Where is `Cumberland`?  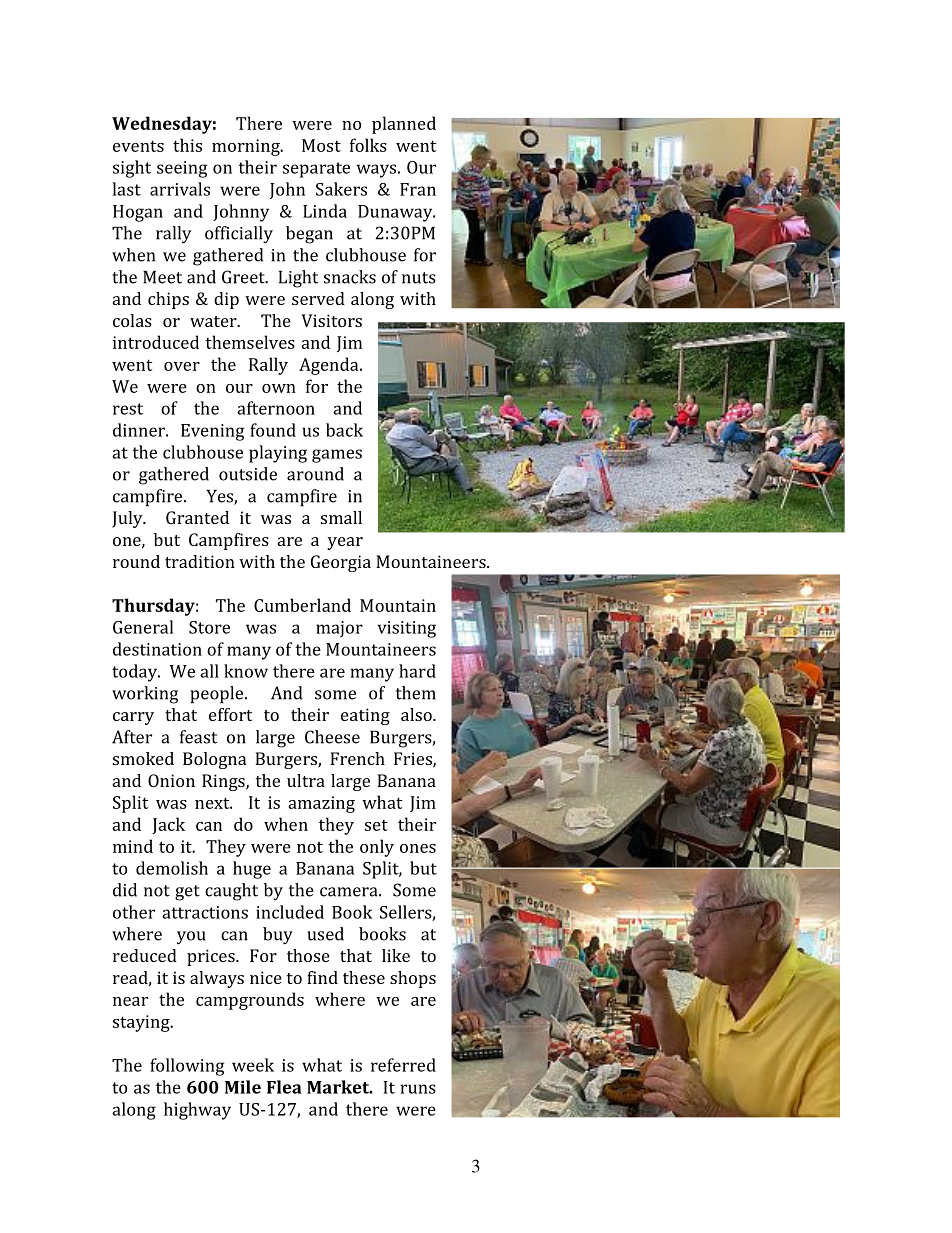 Cumberland is located at coordinates (302, 605).
